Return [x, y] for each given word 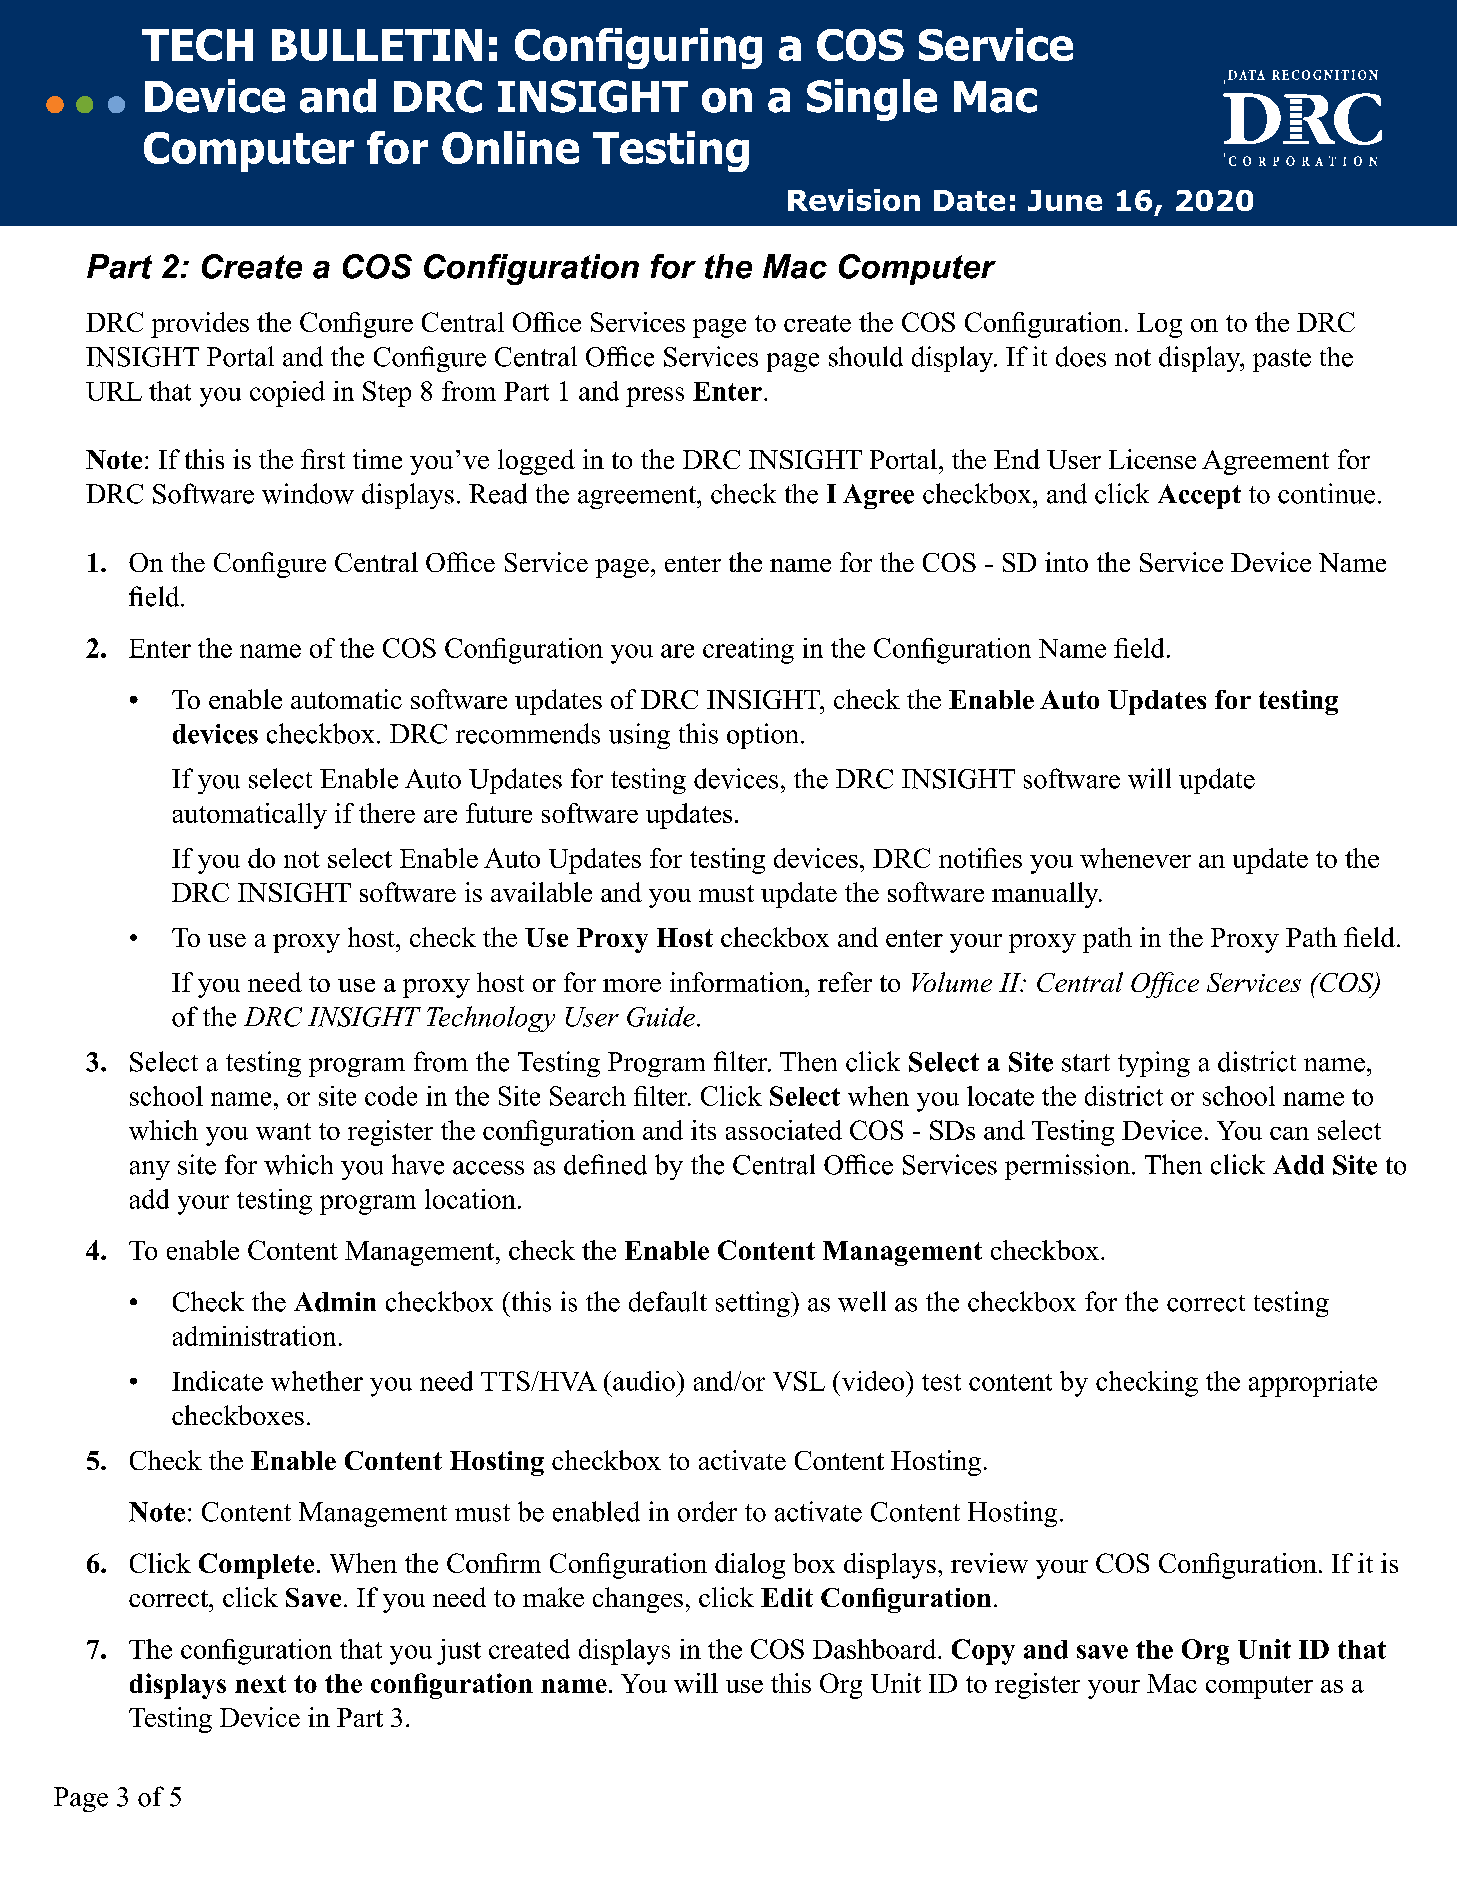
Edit [787, 1597]
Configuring [638, 48]
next [260, 1684]
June [1065, 200]
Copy [983, 1652]
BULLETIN [377, 45]
